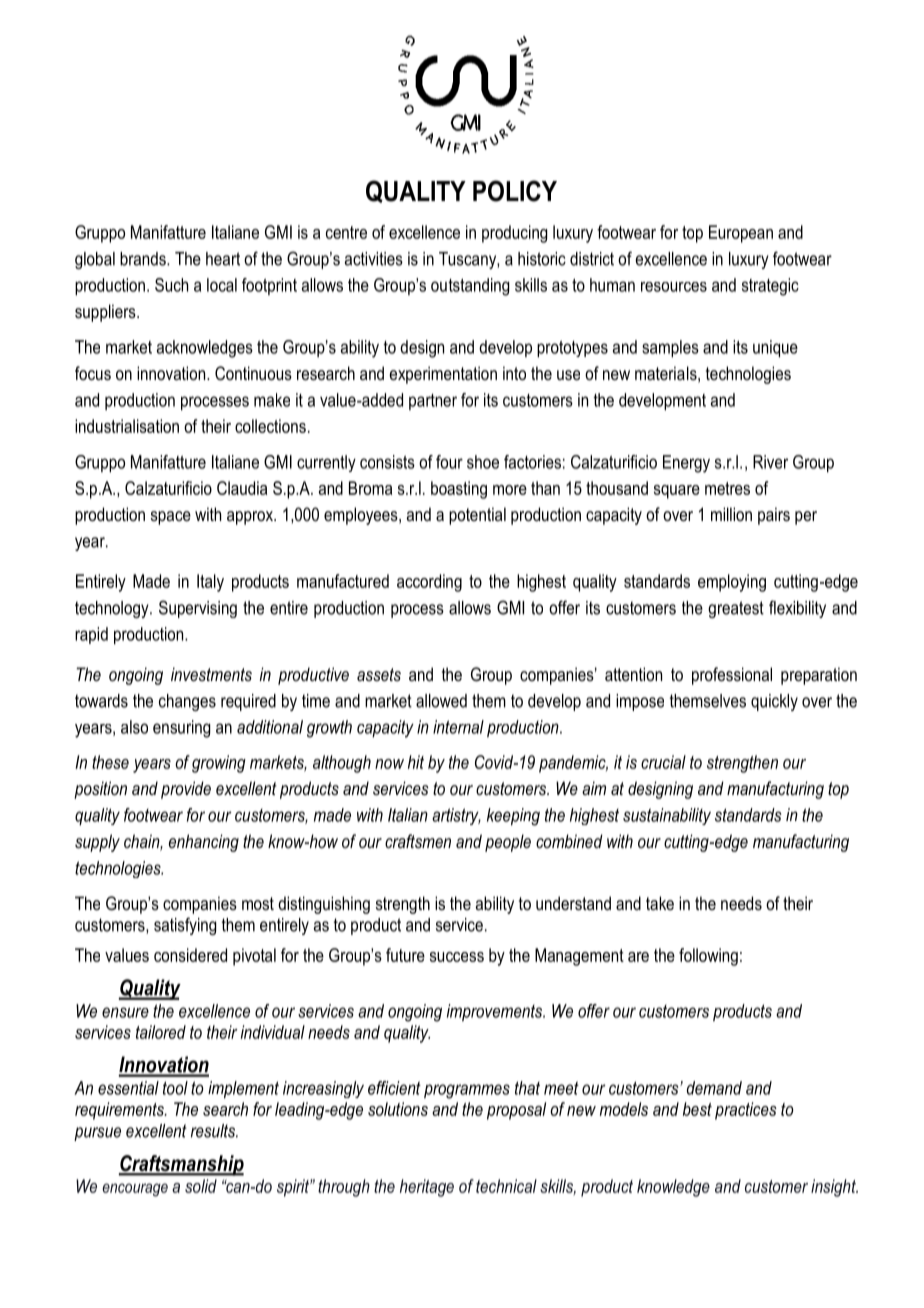  Describe the element at coordinates (514, 234) in the page. I see `producing` at that location.
